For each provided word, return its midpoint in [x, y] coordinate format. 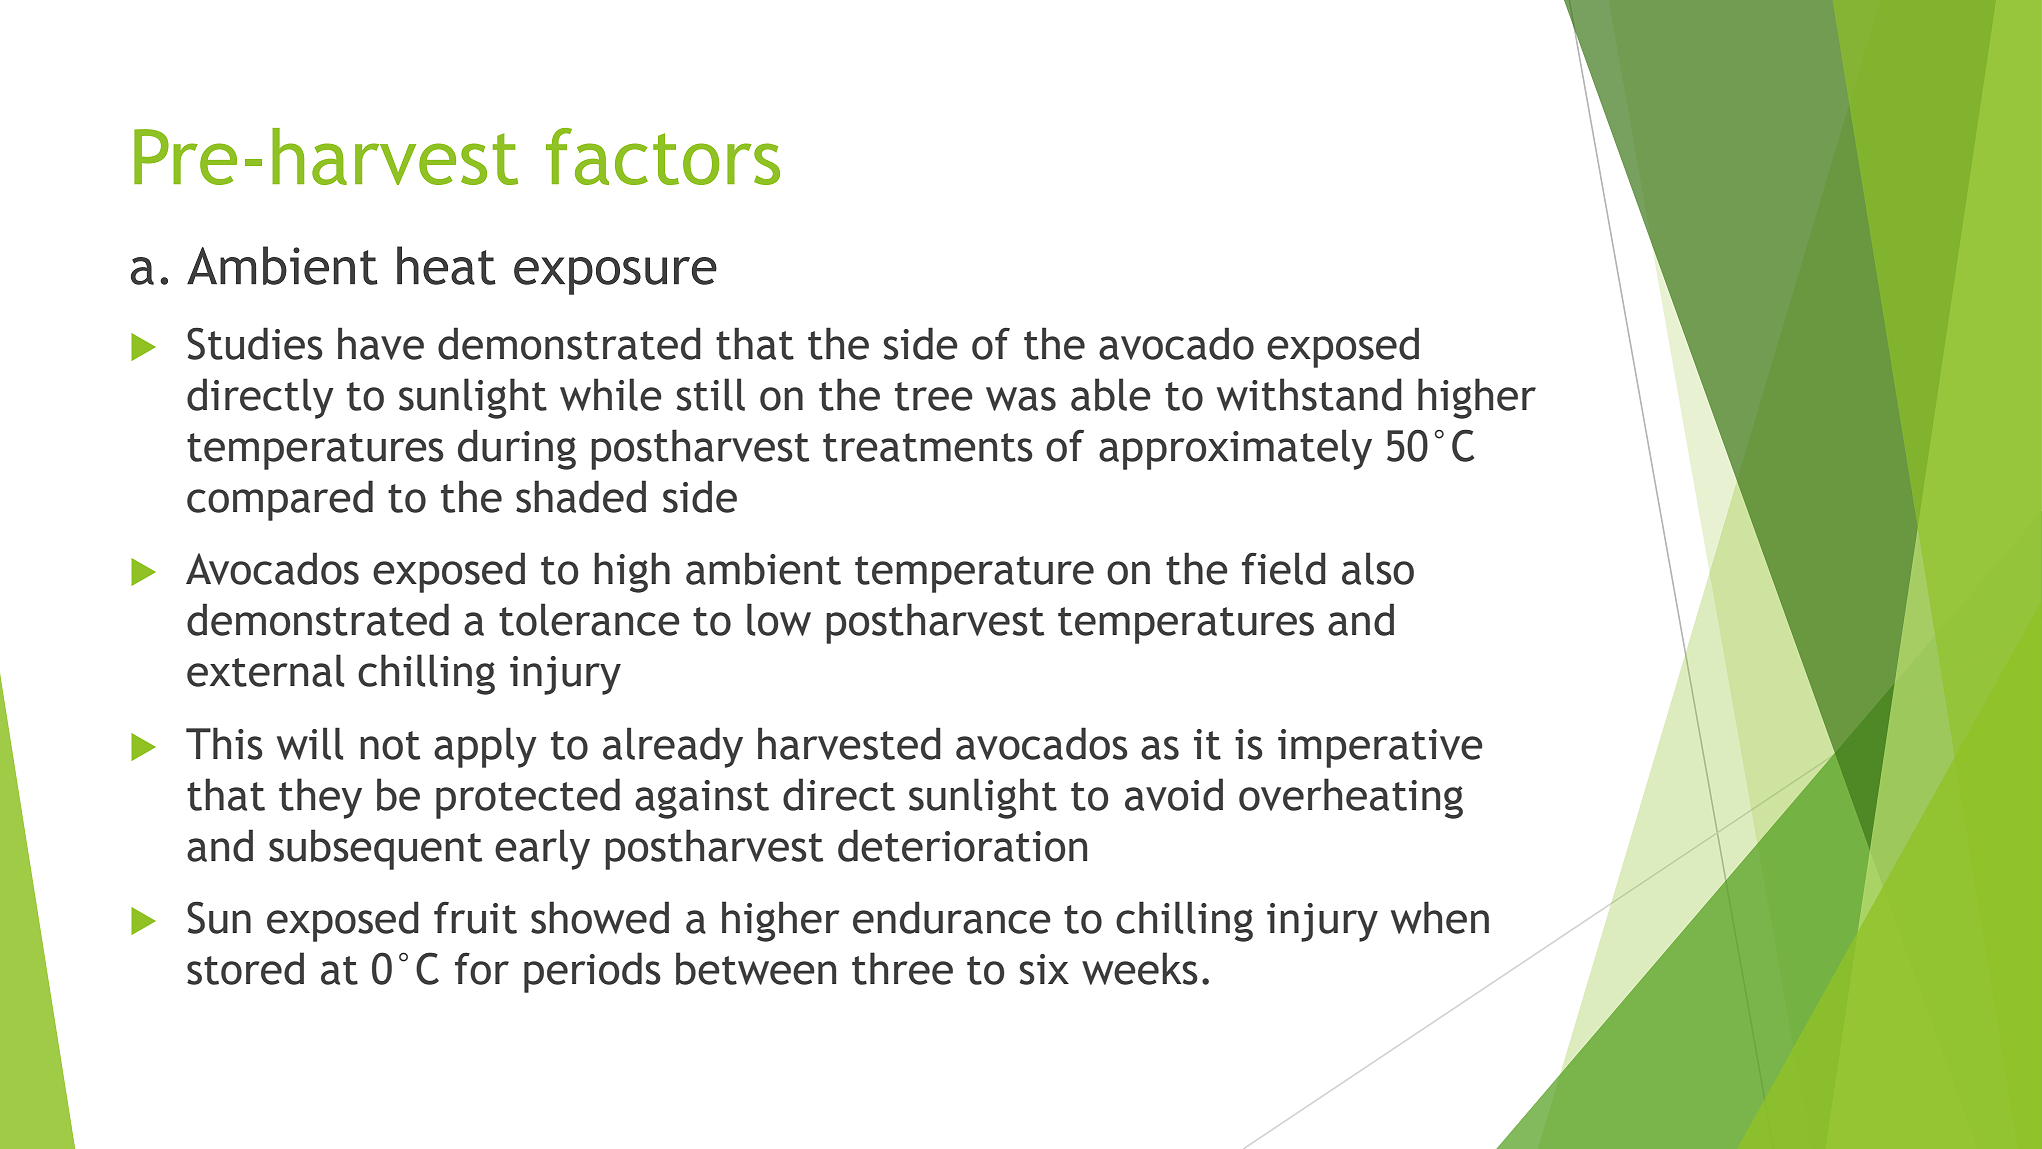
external [265, 670]
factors [663, 156]
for [482, 968]
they [320, 798]
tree [934, 396]
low [779, 619]
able [1111, 394]
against [702, 799]
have [381, 343]
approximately [1235, 449]
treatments [928, 447]
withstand [1309, 394]
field [1284, 568]
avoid [1174, 794]
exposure [615, 276]
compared [280, 500]
